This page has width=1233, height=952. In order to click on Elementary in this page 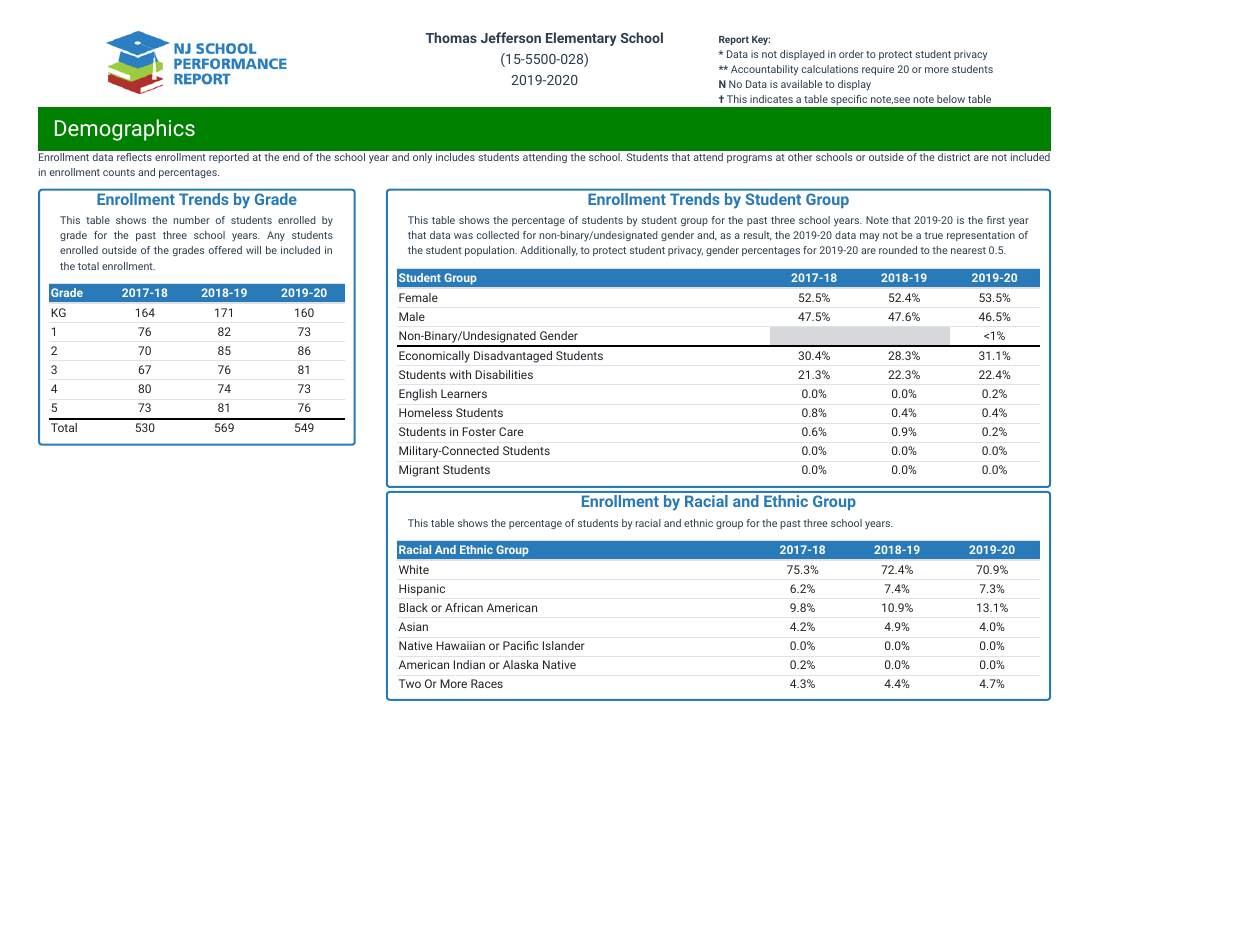, I will do `click(581, 39)`.
